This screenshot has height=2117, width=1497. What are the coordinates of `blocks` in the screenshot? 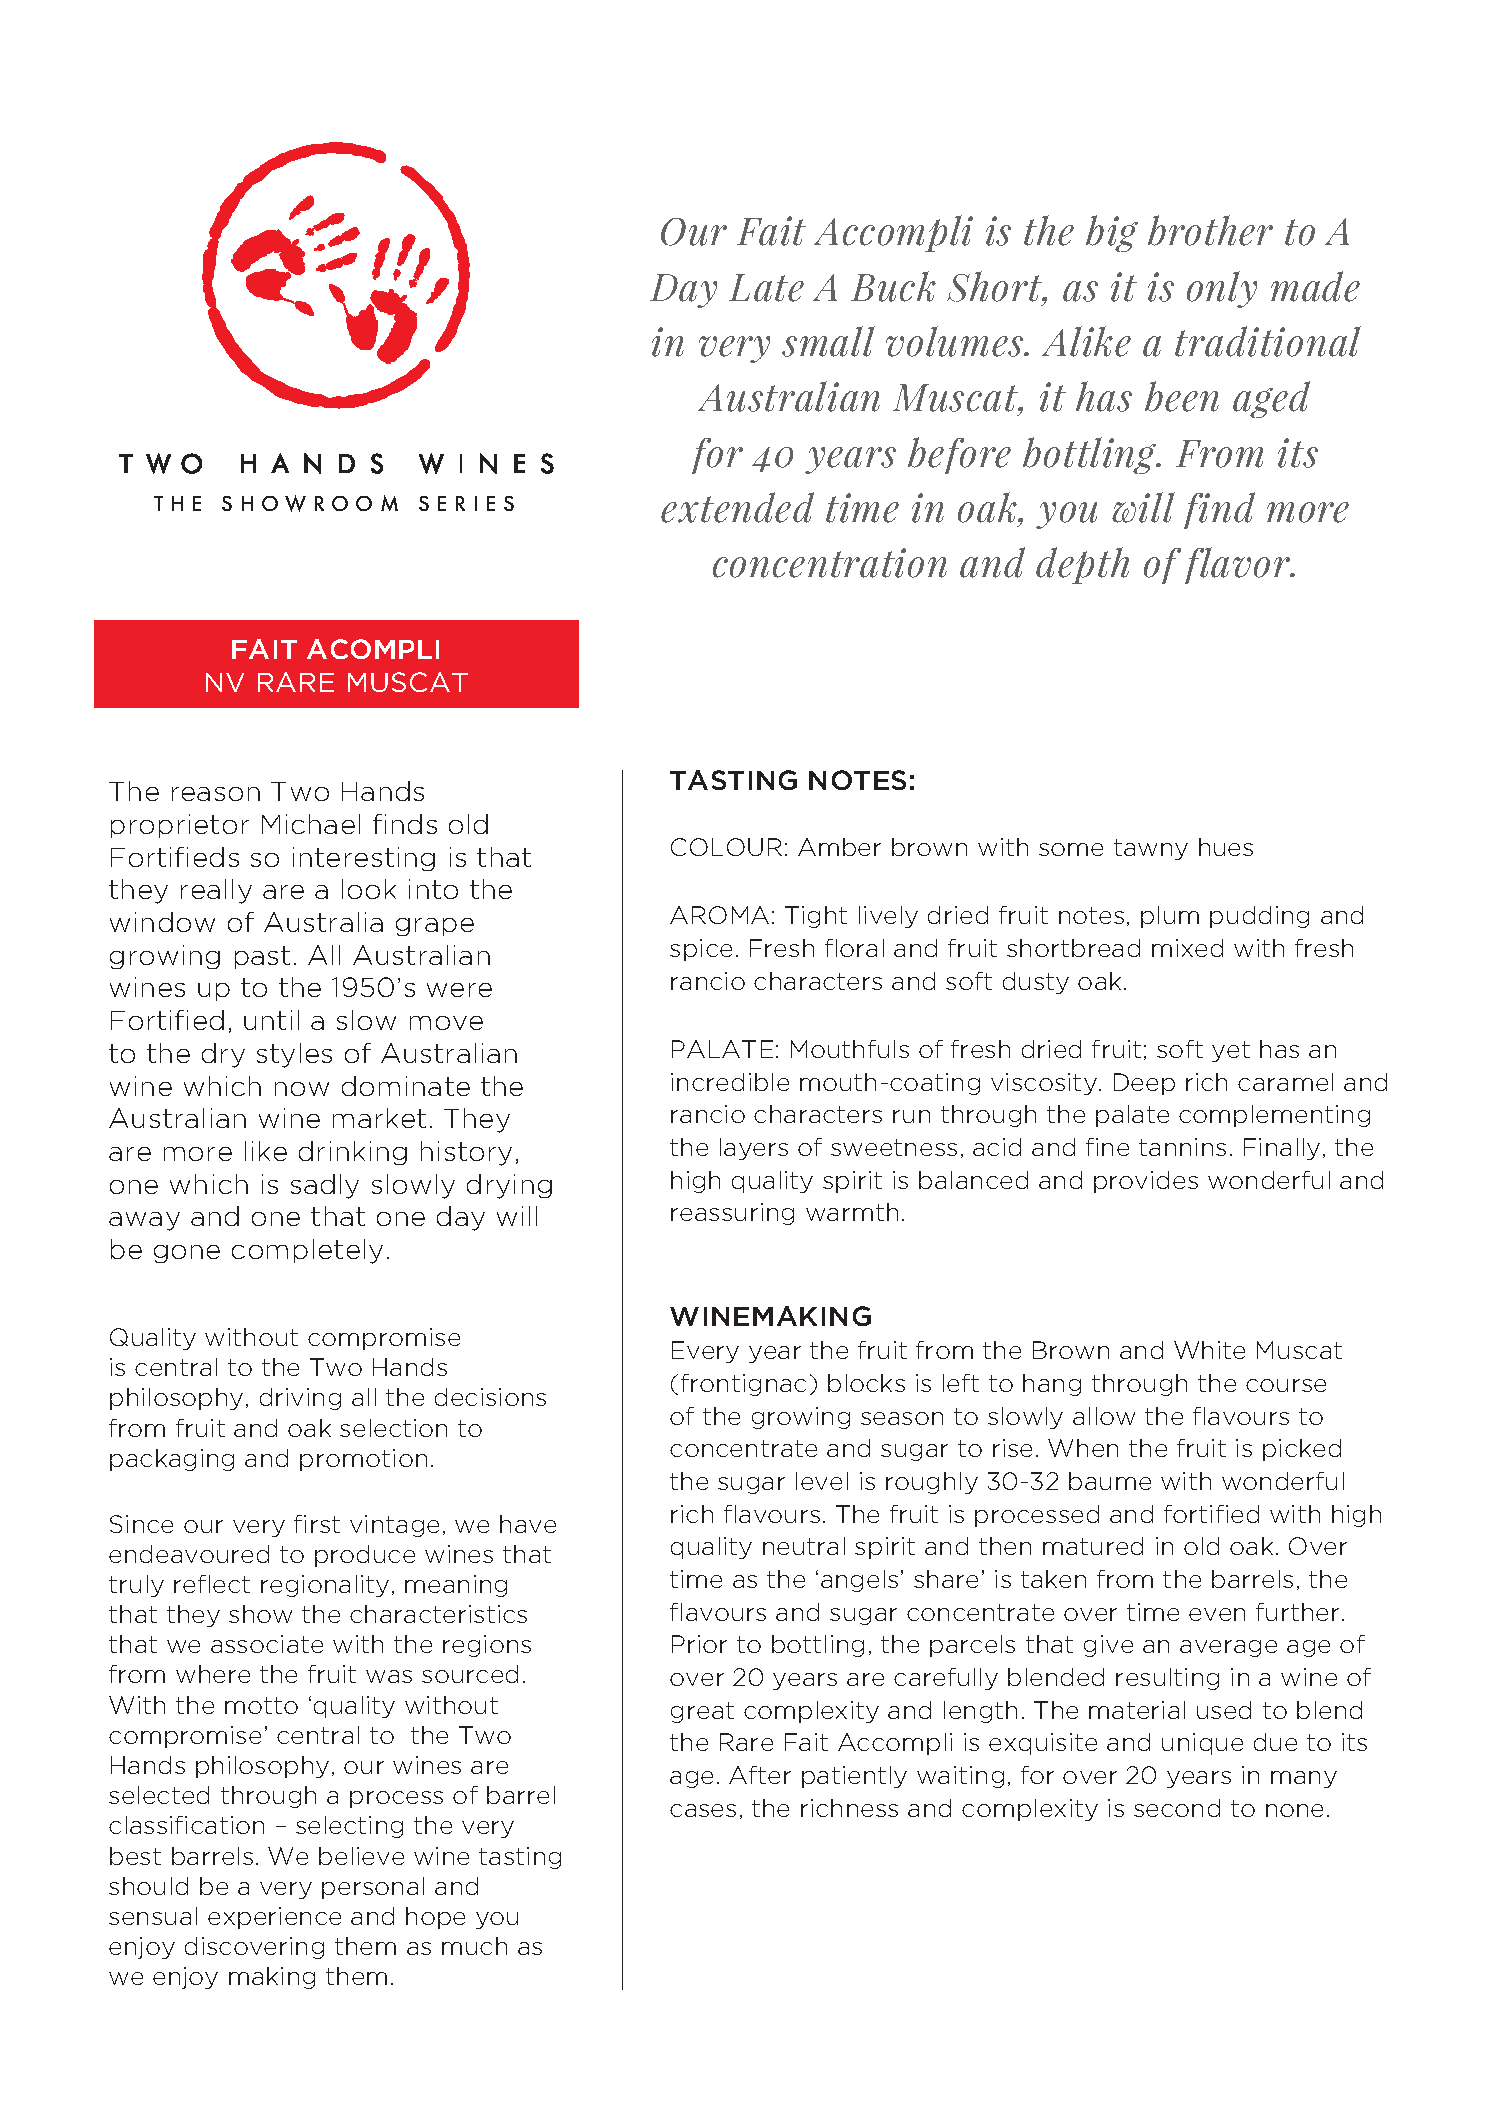 It's located at (866, 1383).
